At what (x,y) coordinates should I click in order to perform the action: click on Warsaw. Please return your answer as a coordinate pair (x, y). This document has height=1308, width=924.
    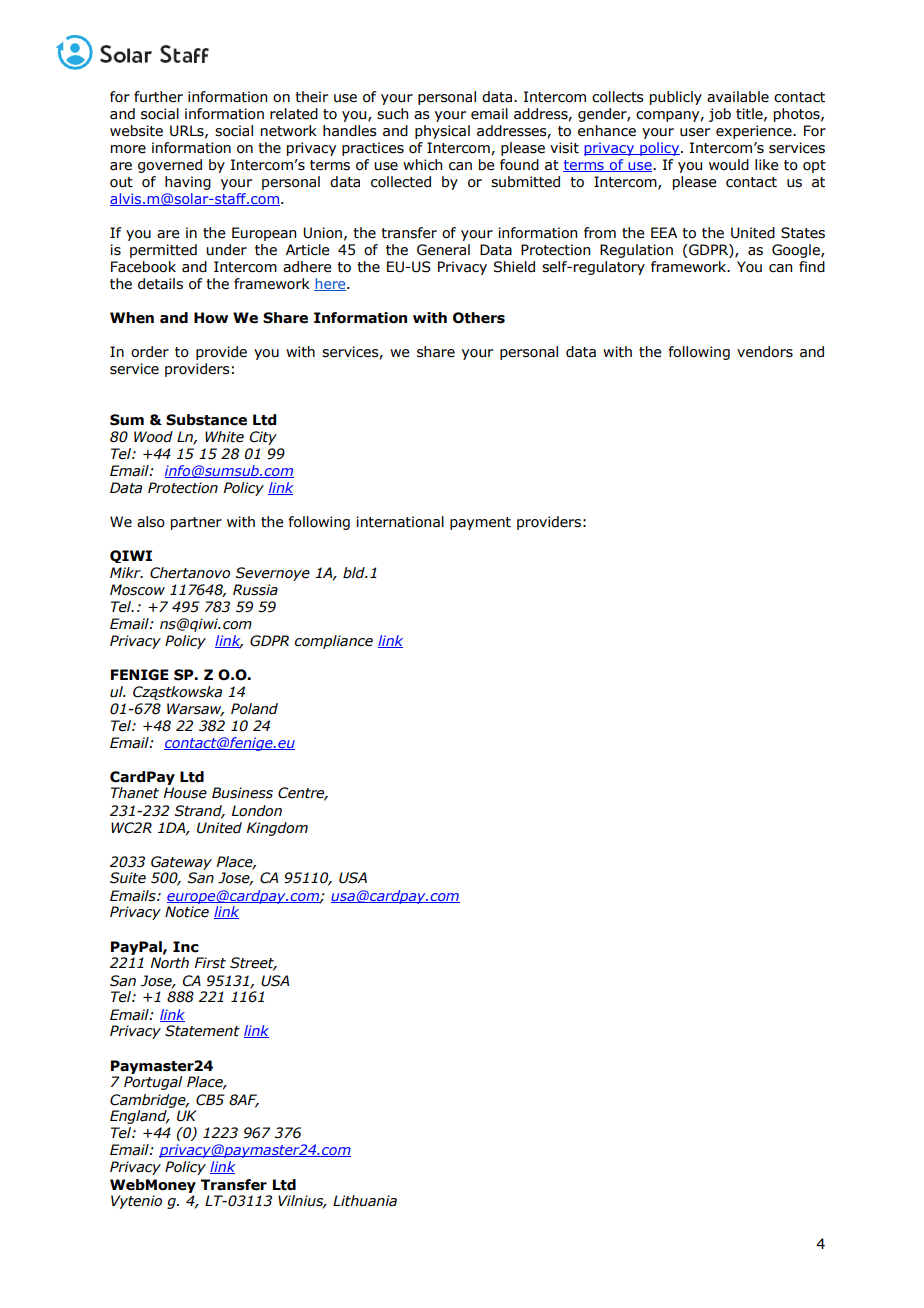
    Looking at the image, I should click on (195, 710).
